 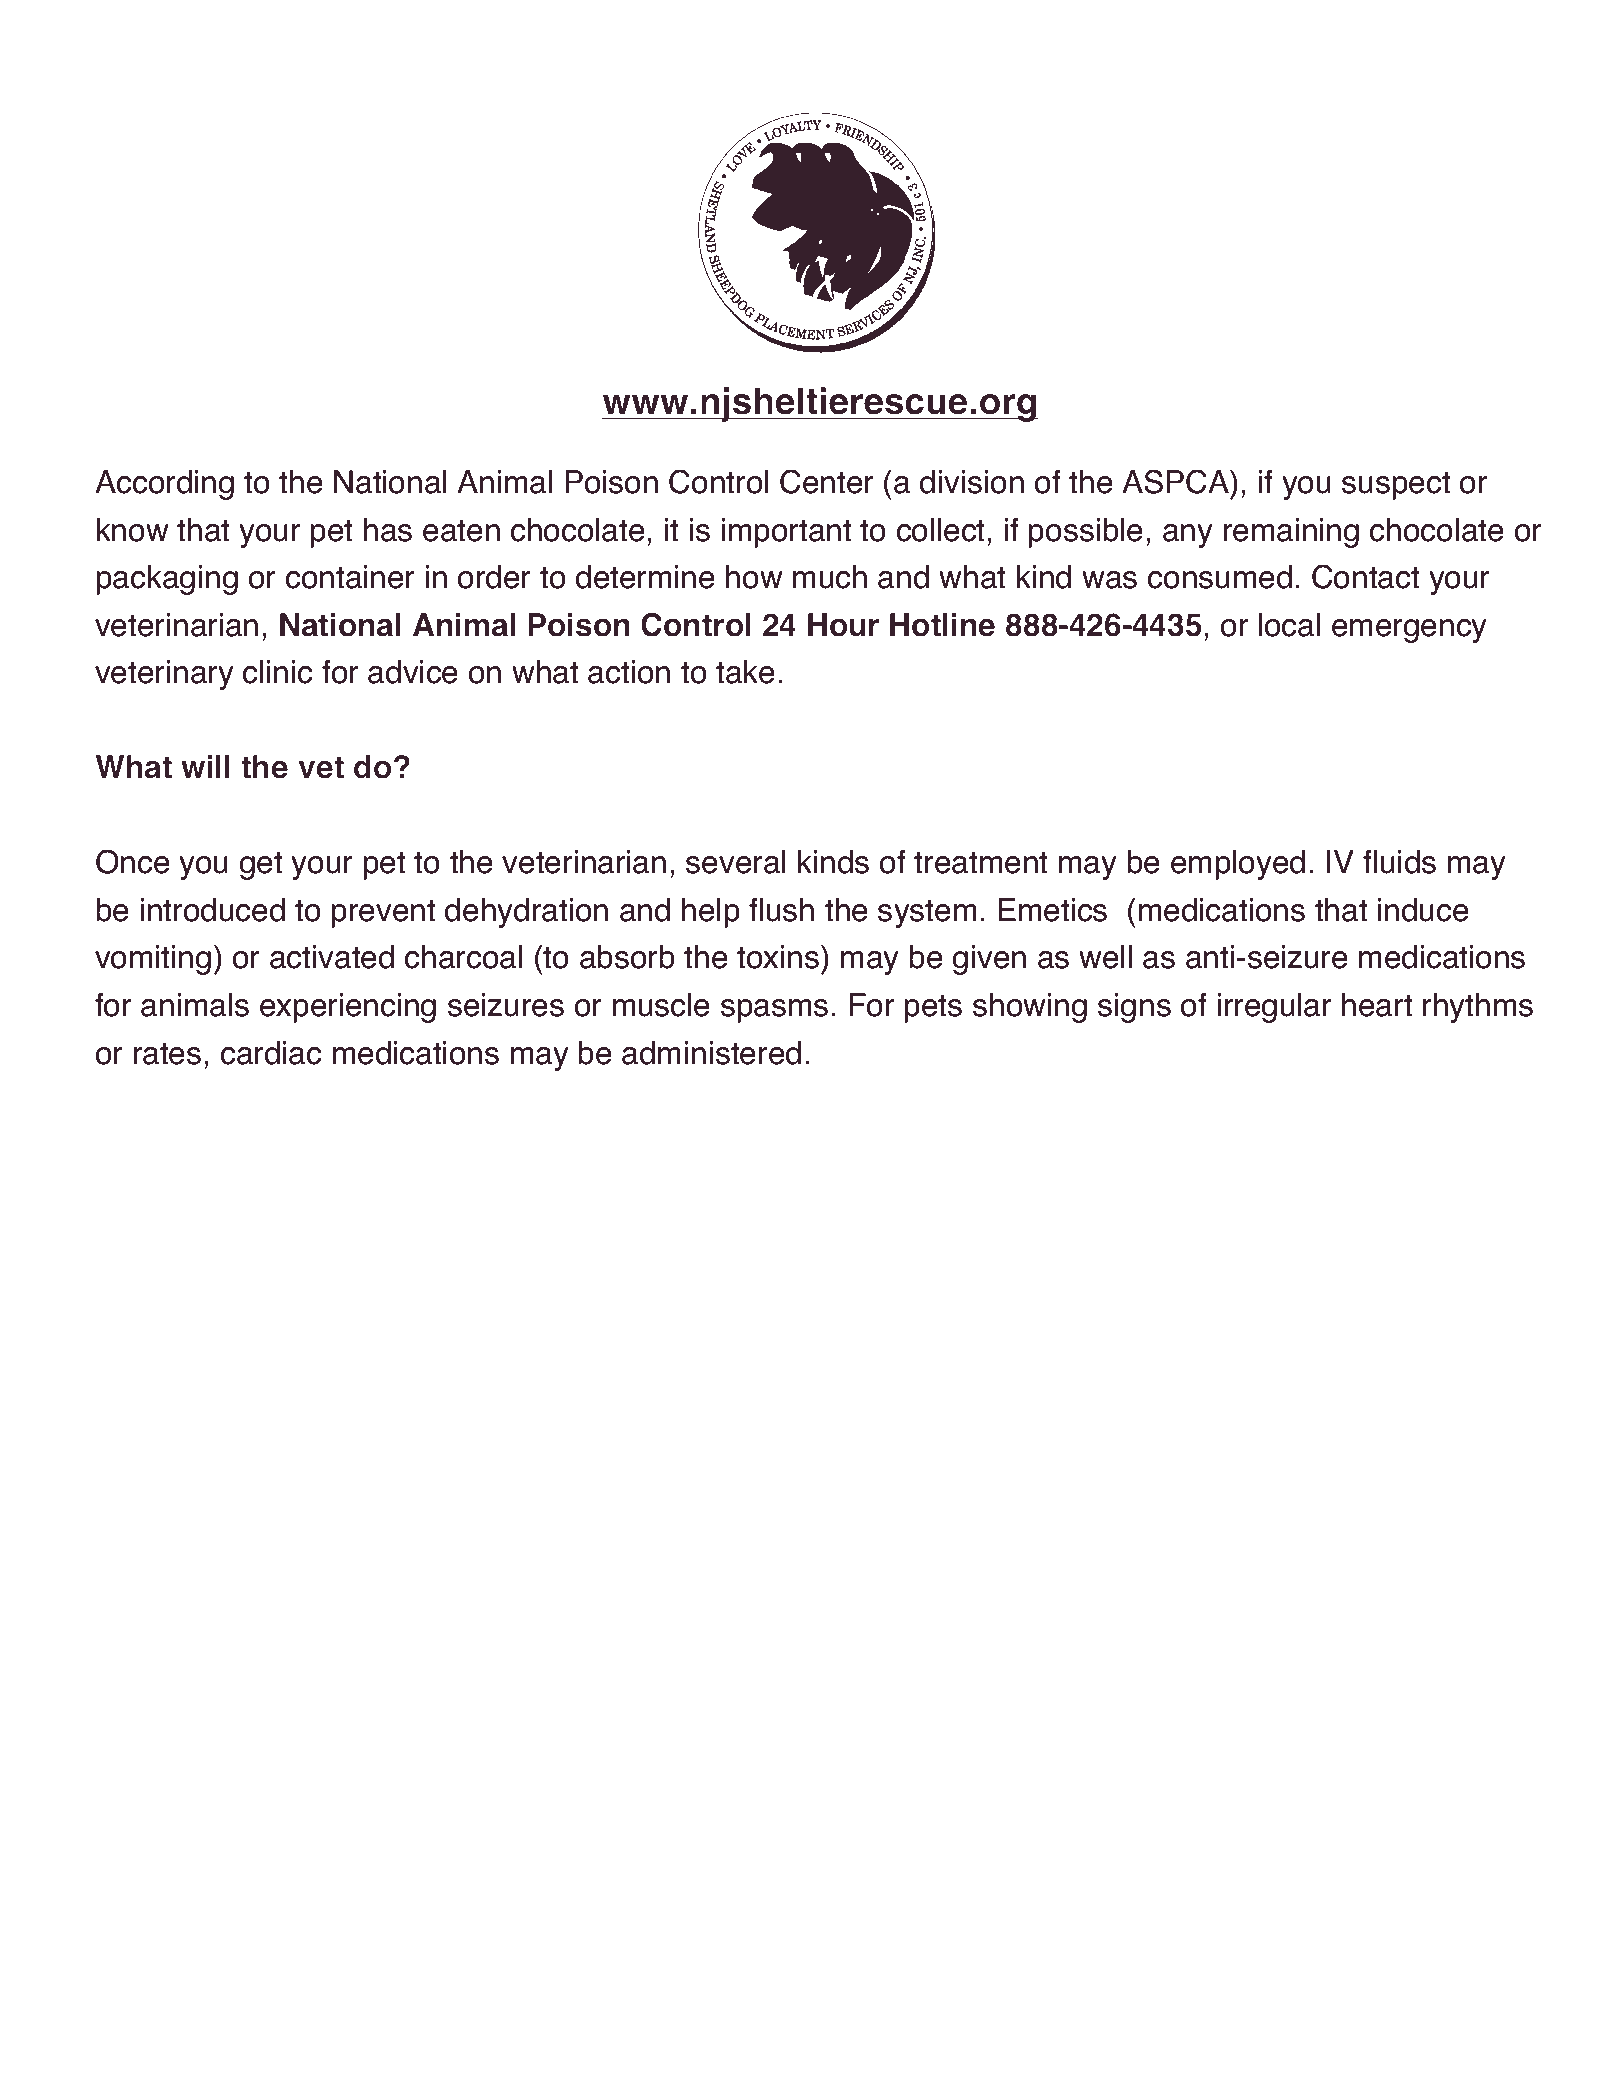 I want to click on will, so click(x=205, y=766).
